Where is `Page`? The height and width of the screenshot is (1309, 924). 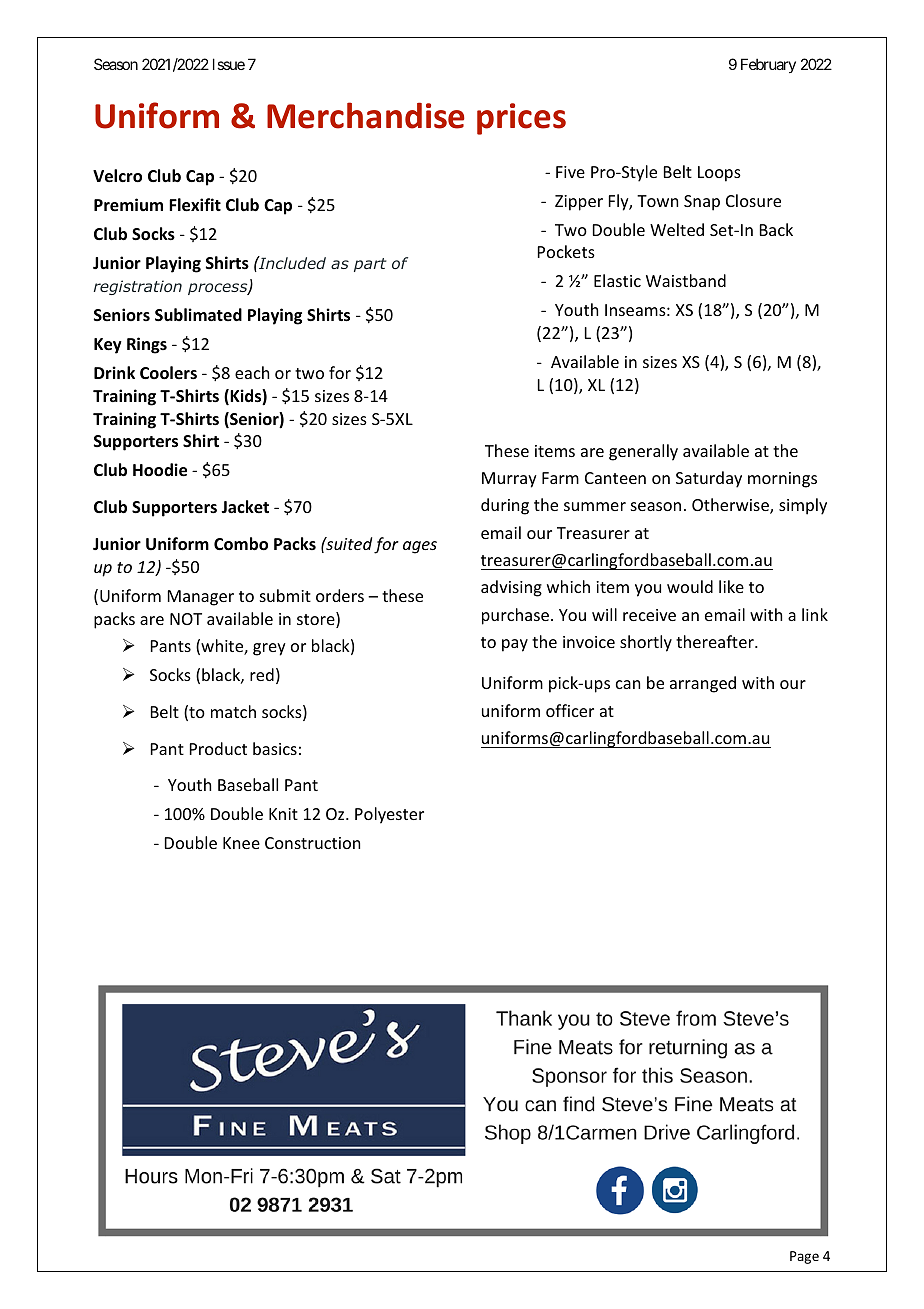
Page is located at coordinates (804, 1257).
